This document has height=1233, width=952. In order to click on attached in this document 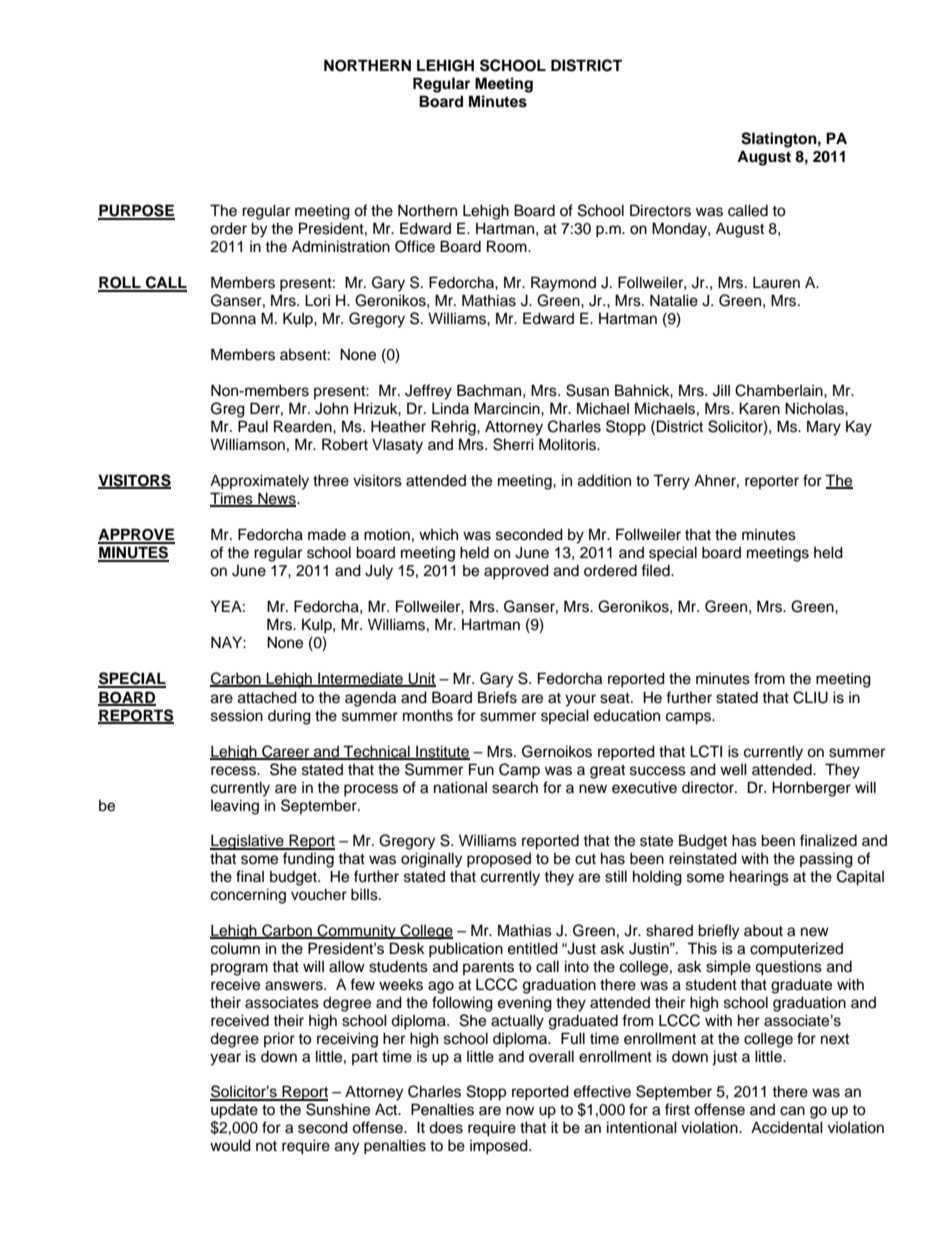, I will do `click(267, 697)`.
